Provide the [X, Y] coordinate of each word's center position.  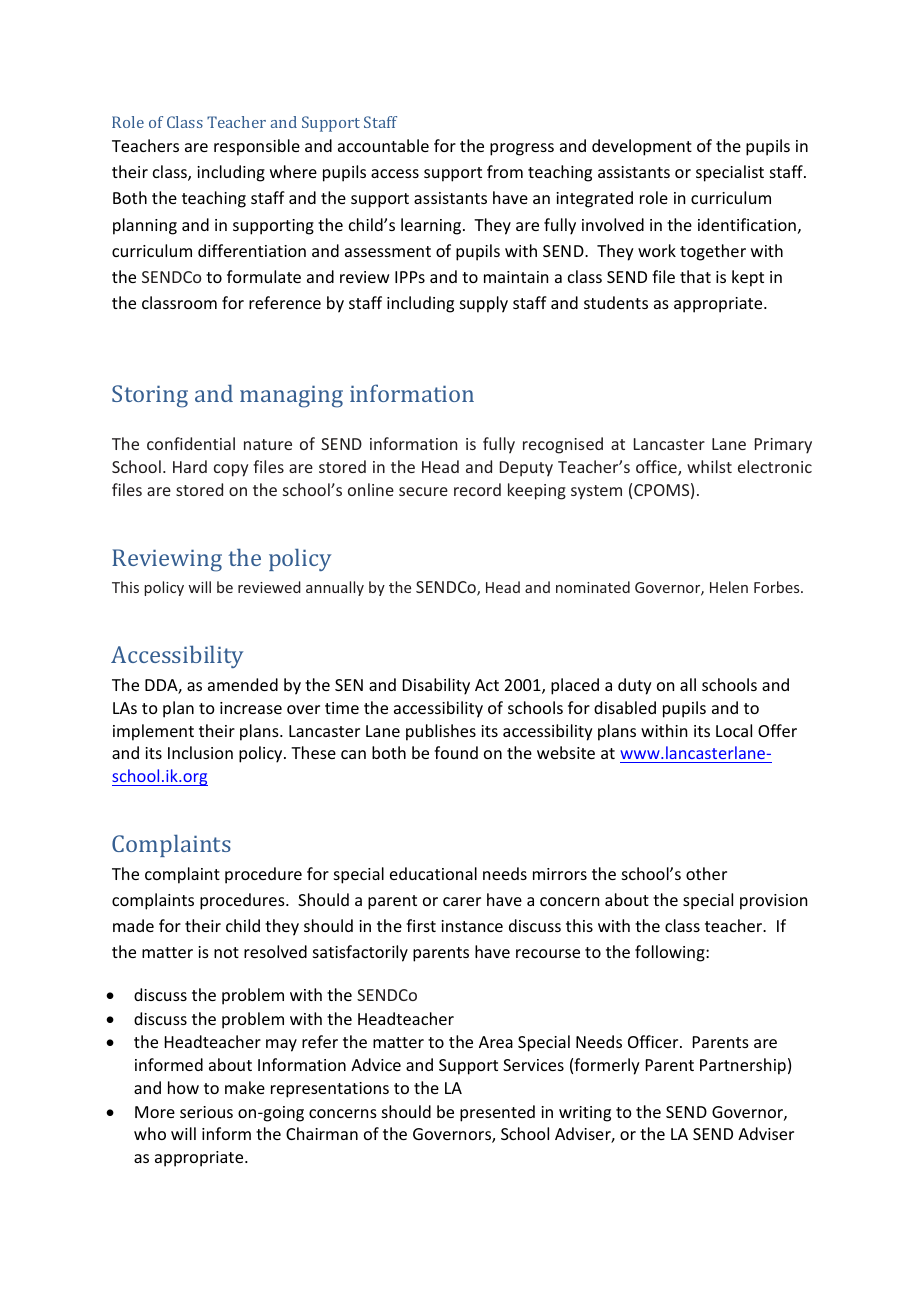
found [456, 752]
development [642, 147]
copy [231, 470]
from [505, 171]
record [477, 489]
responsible [257, 147]
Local [734, 730]
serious [206, 1112]
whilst [709, 466]
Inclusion [200, 752]
